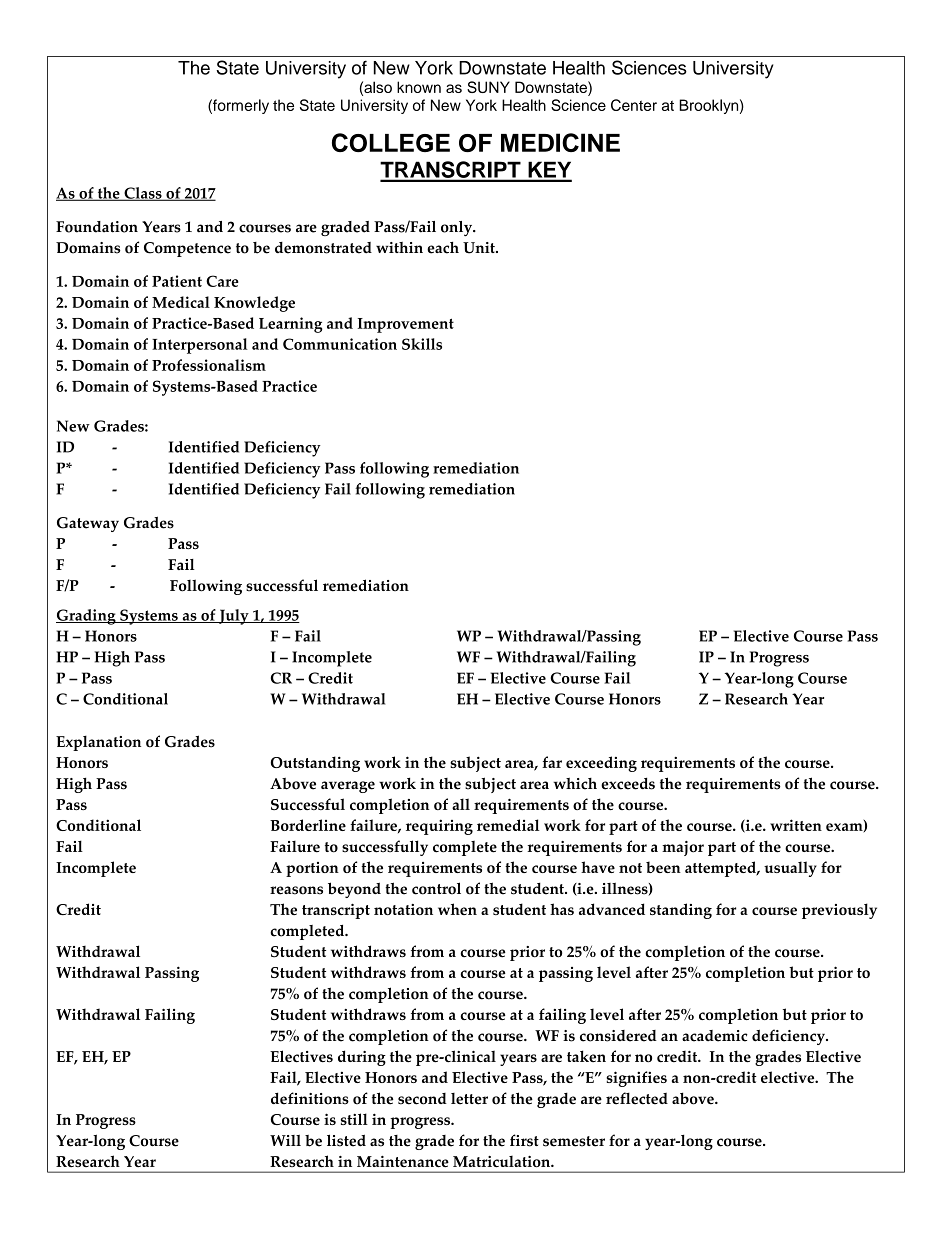 The width and height of the page is (952, 1233). Describe the element at coordinates (422, 344) in the page. I see `Skills` at that location.
